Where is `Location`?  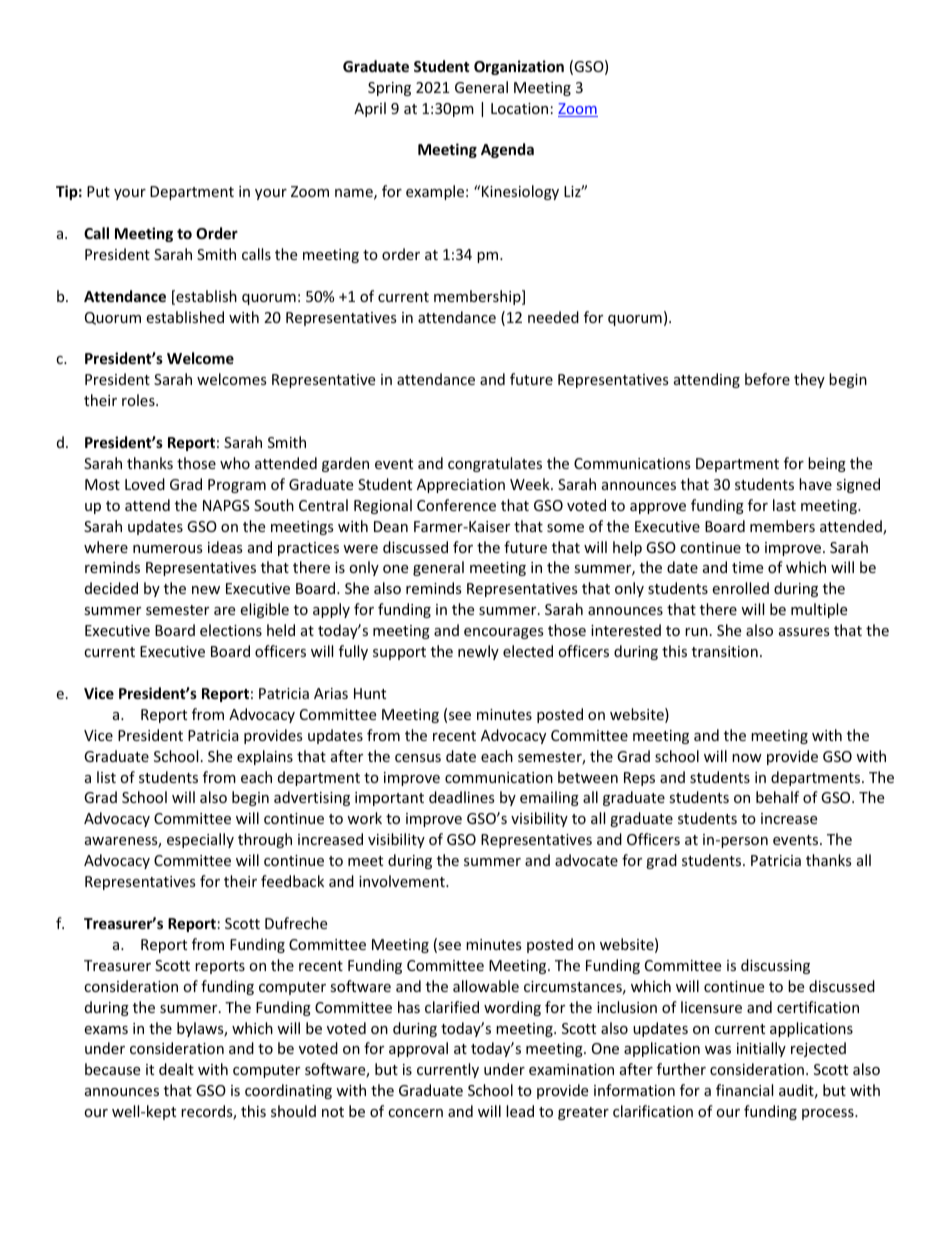 Location is located at coordinates (519, 108).
